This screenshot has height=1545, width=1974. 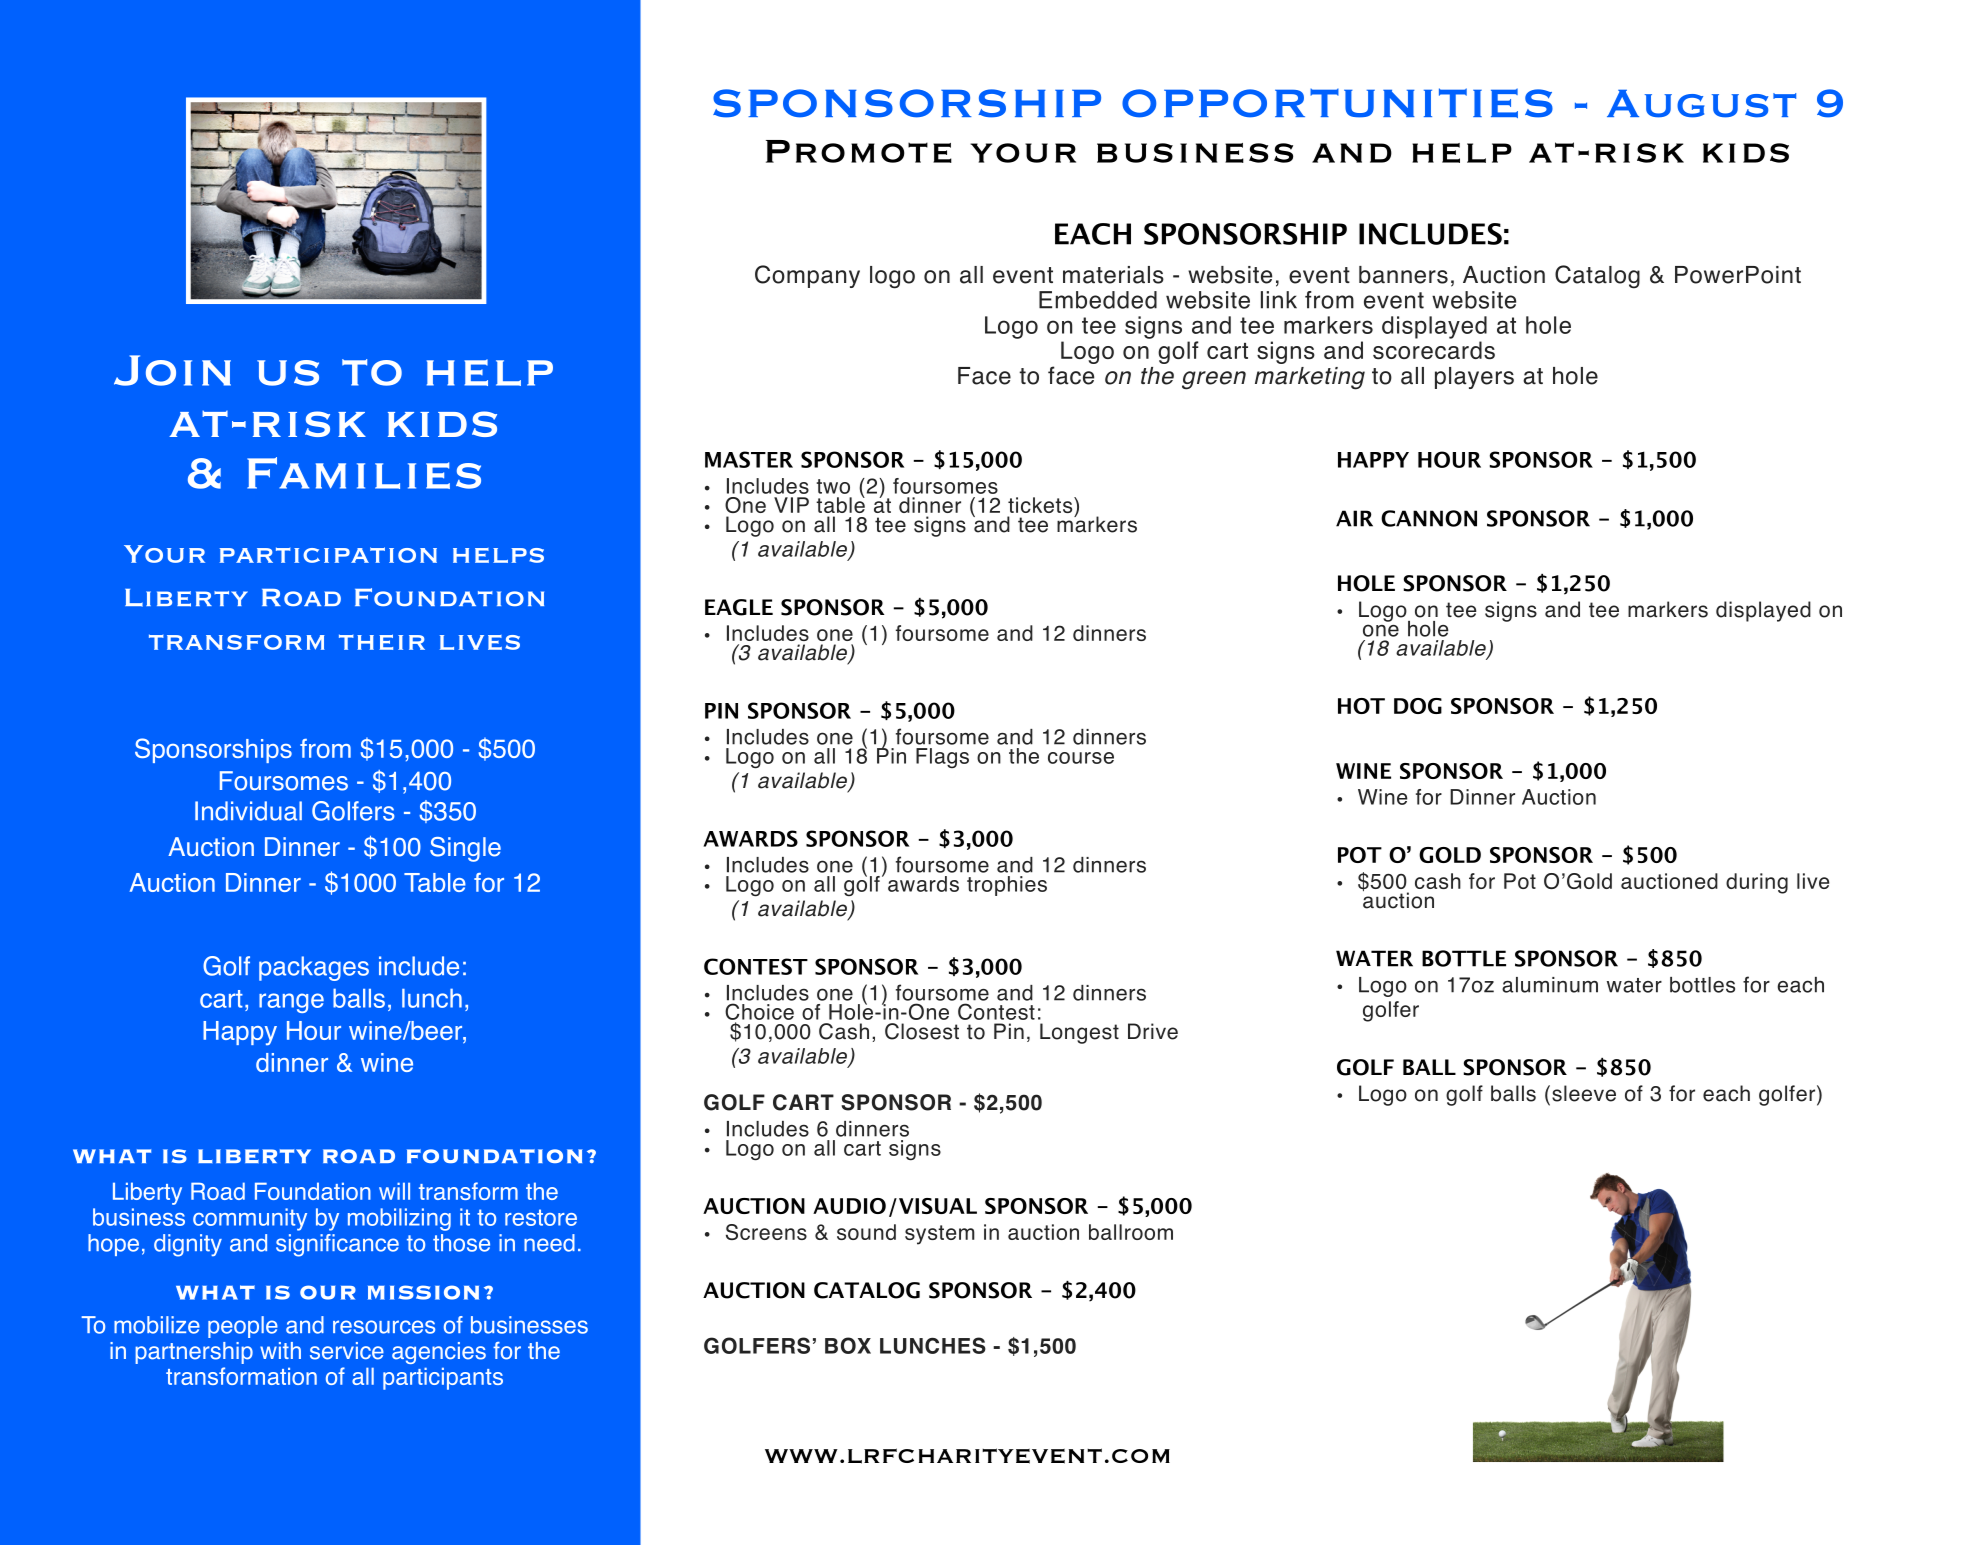 What do you see at coordinates (807, 276) in the screenshot?
I see `Company` at bounding box center [807, 276].
